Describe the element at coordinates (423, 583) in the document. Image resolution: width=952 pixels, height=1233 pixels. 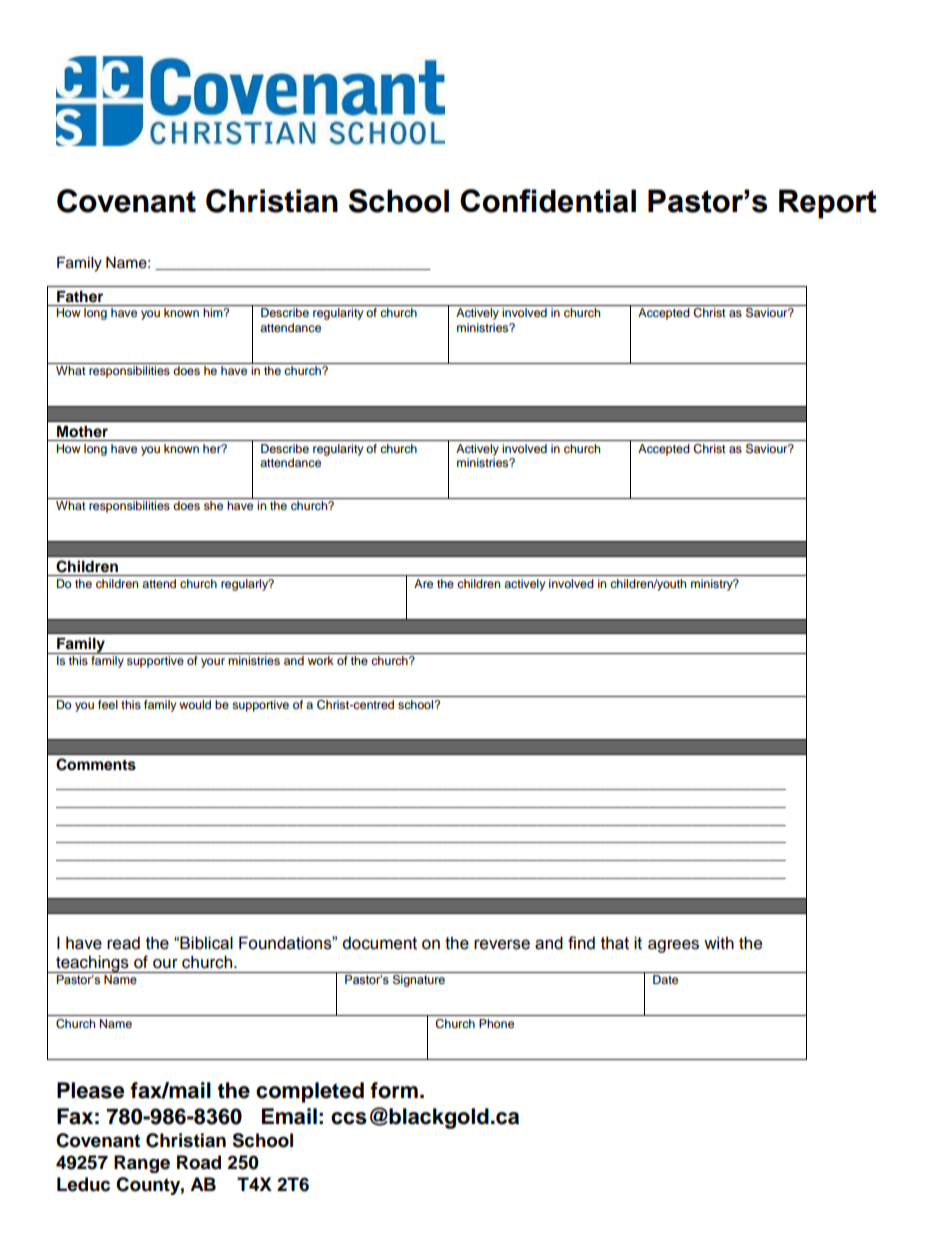
I see `Are` at that location.
